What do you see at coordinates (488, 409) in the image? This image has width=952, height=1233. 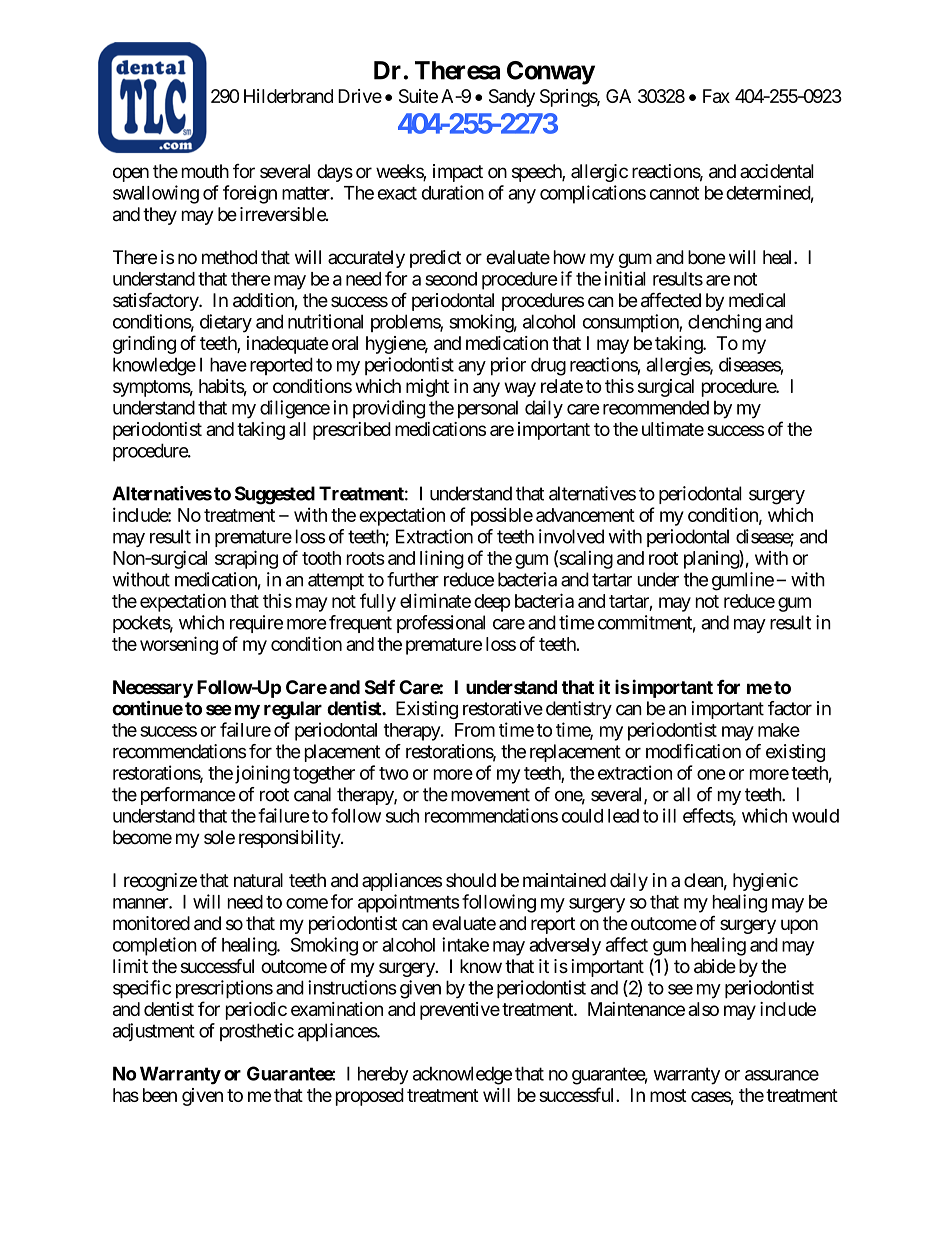 I see `personal` at bounding box center [488, 409].
